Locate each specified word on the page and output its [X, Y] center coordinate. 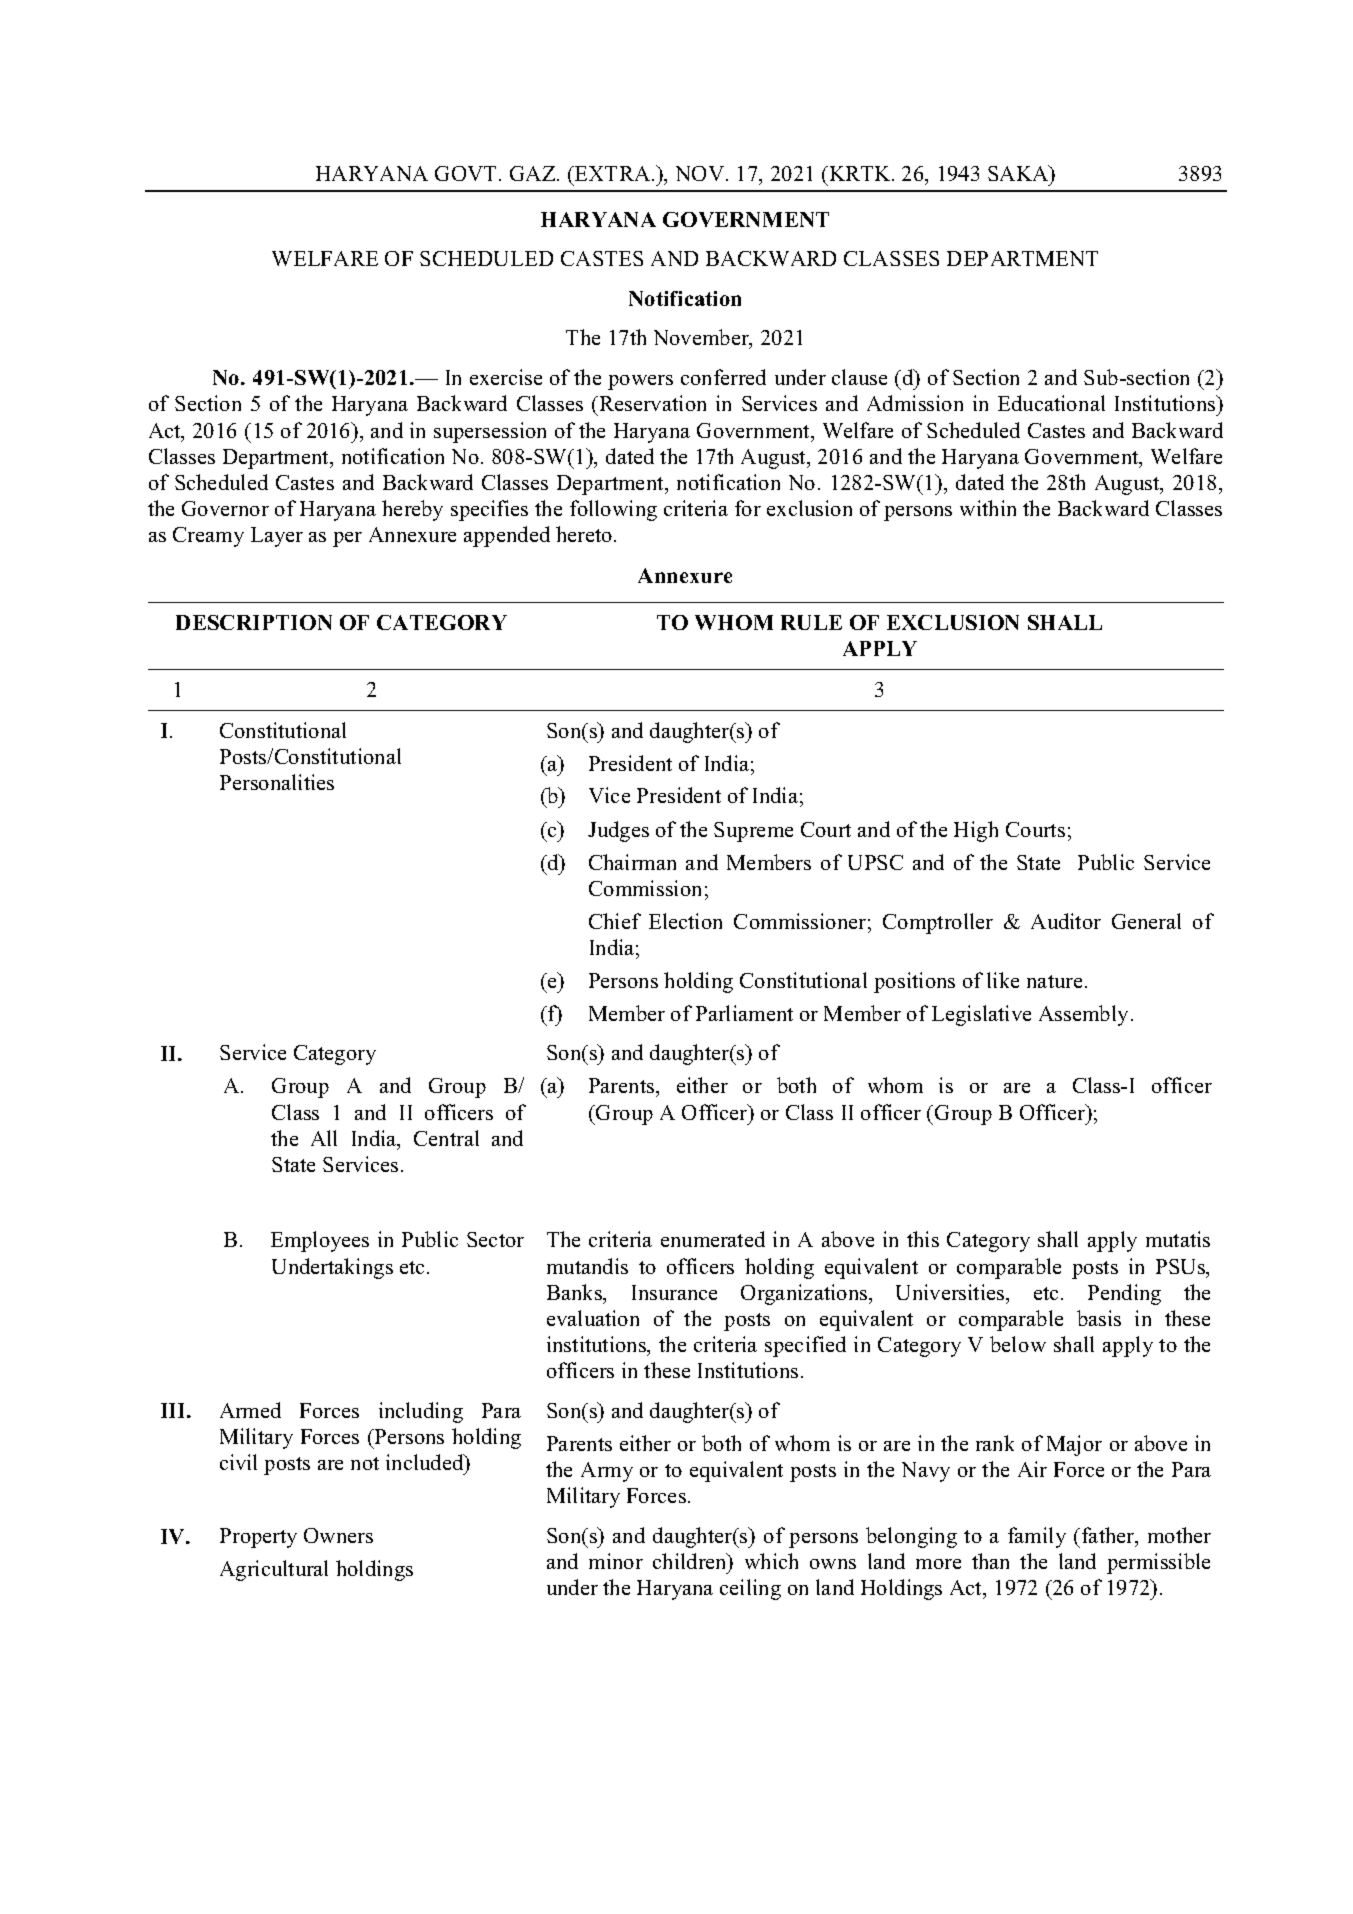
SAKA [1019, 175]
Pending [1124, 1294]
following [613, 510]
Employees [320, 1241]
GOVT [467, 173]
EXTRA [613, 173]
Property [258, 1538]
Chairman [632, 862]
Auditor [1066, 921]
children [691, 1561]
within [988, 508]
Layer [277, 537]
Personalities [277, 782]
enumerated [713, 1239]
